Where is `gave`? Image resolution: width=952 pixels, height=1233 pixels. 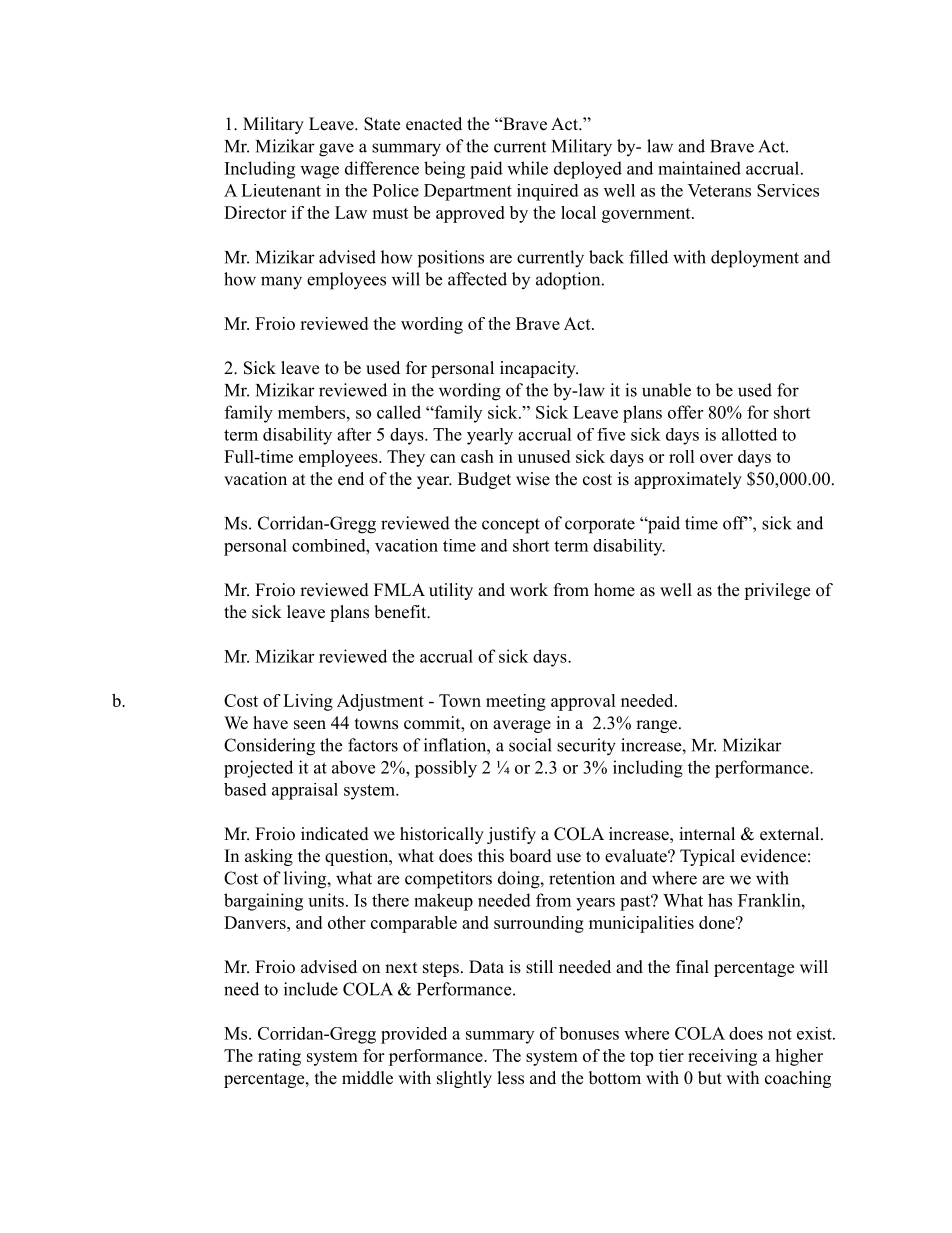
gave is located at coordinates (336, 150).
